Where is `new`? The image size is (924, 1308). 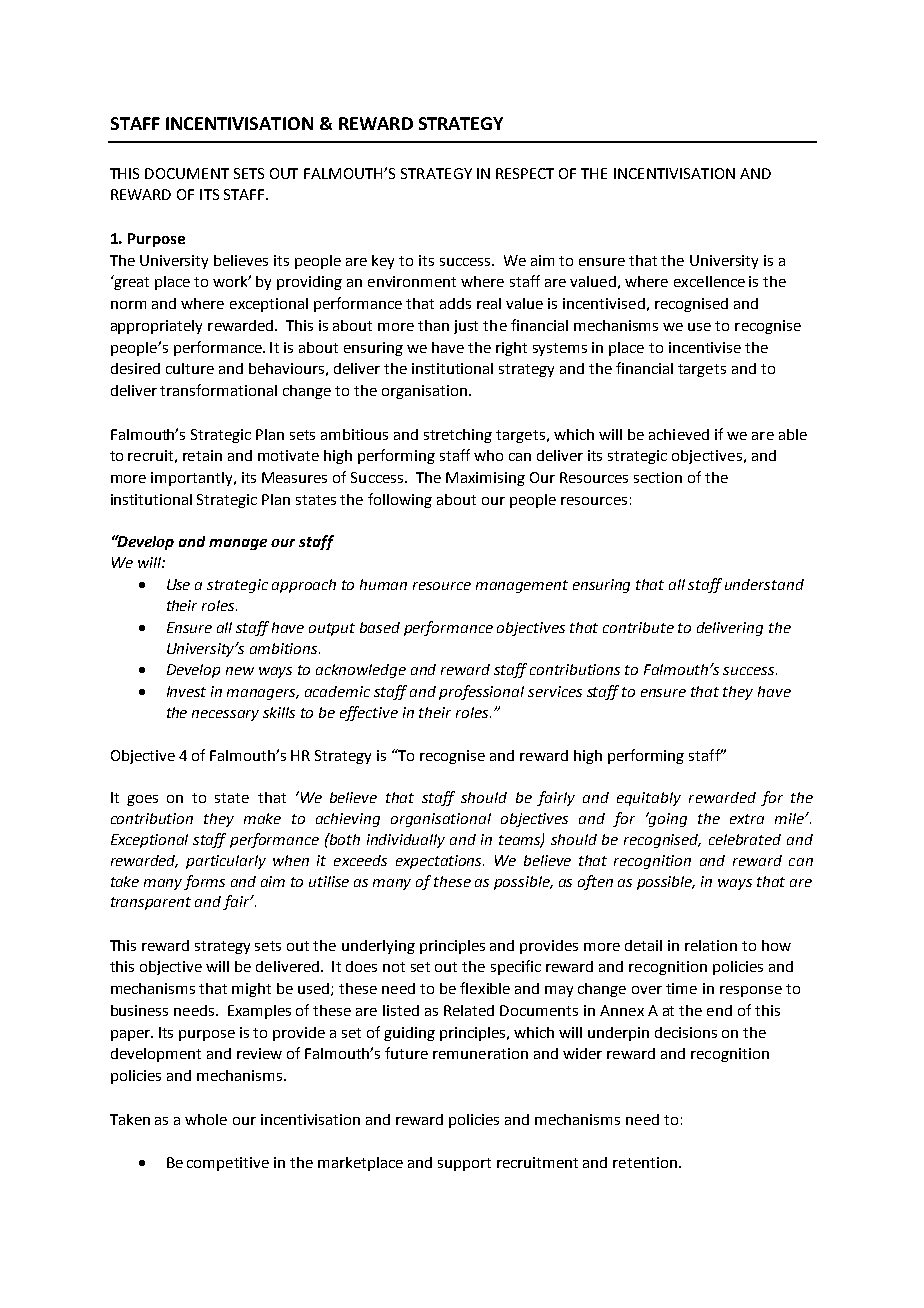
new is located at coordinates (240, 671).
